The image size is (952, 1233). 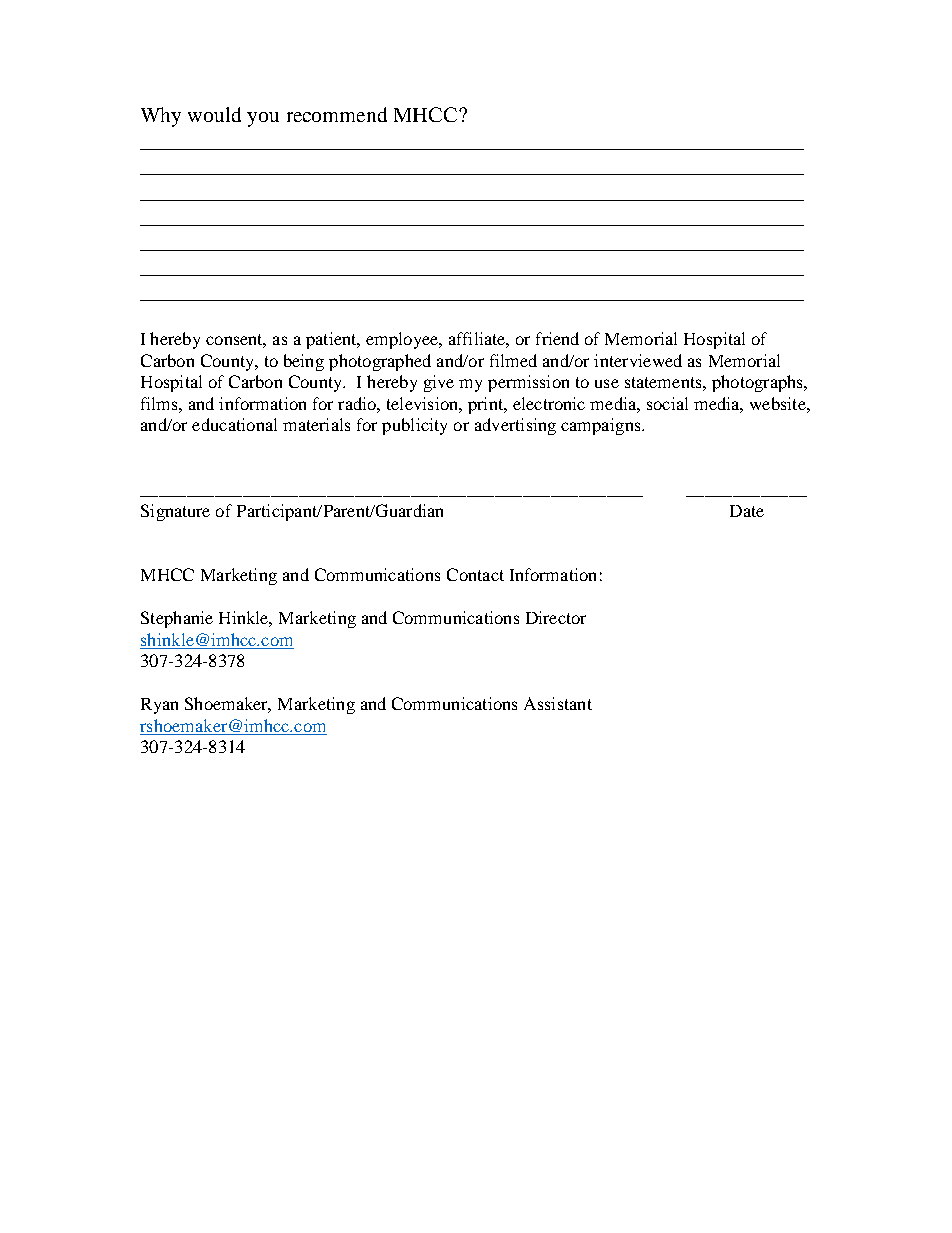 I want to click on Ryan, so click(x=159, y=706).
